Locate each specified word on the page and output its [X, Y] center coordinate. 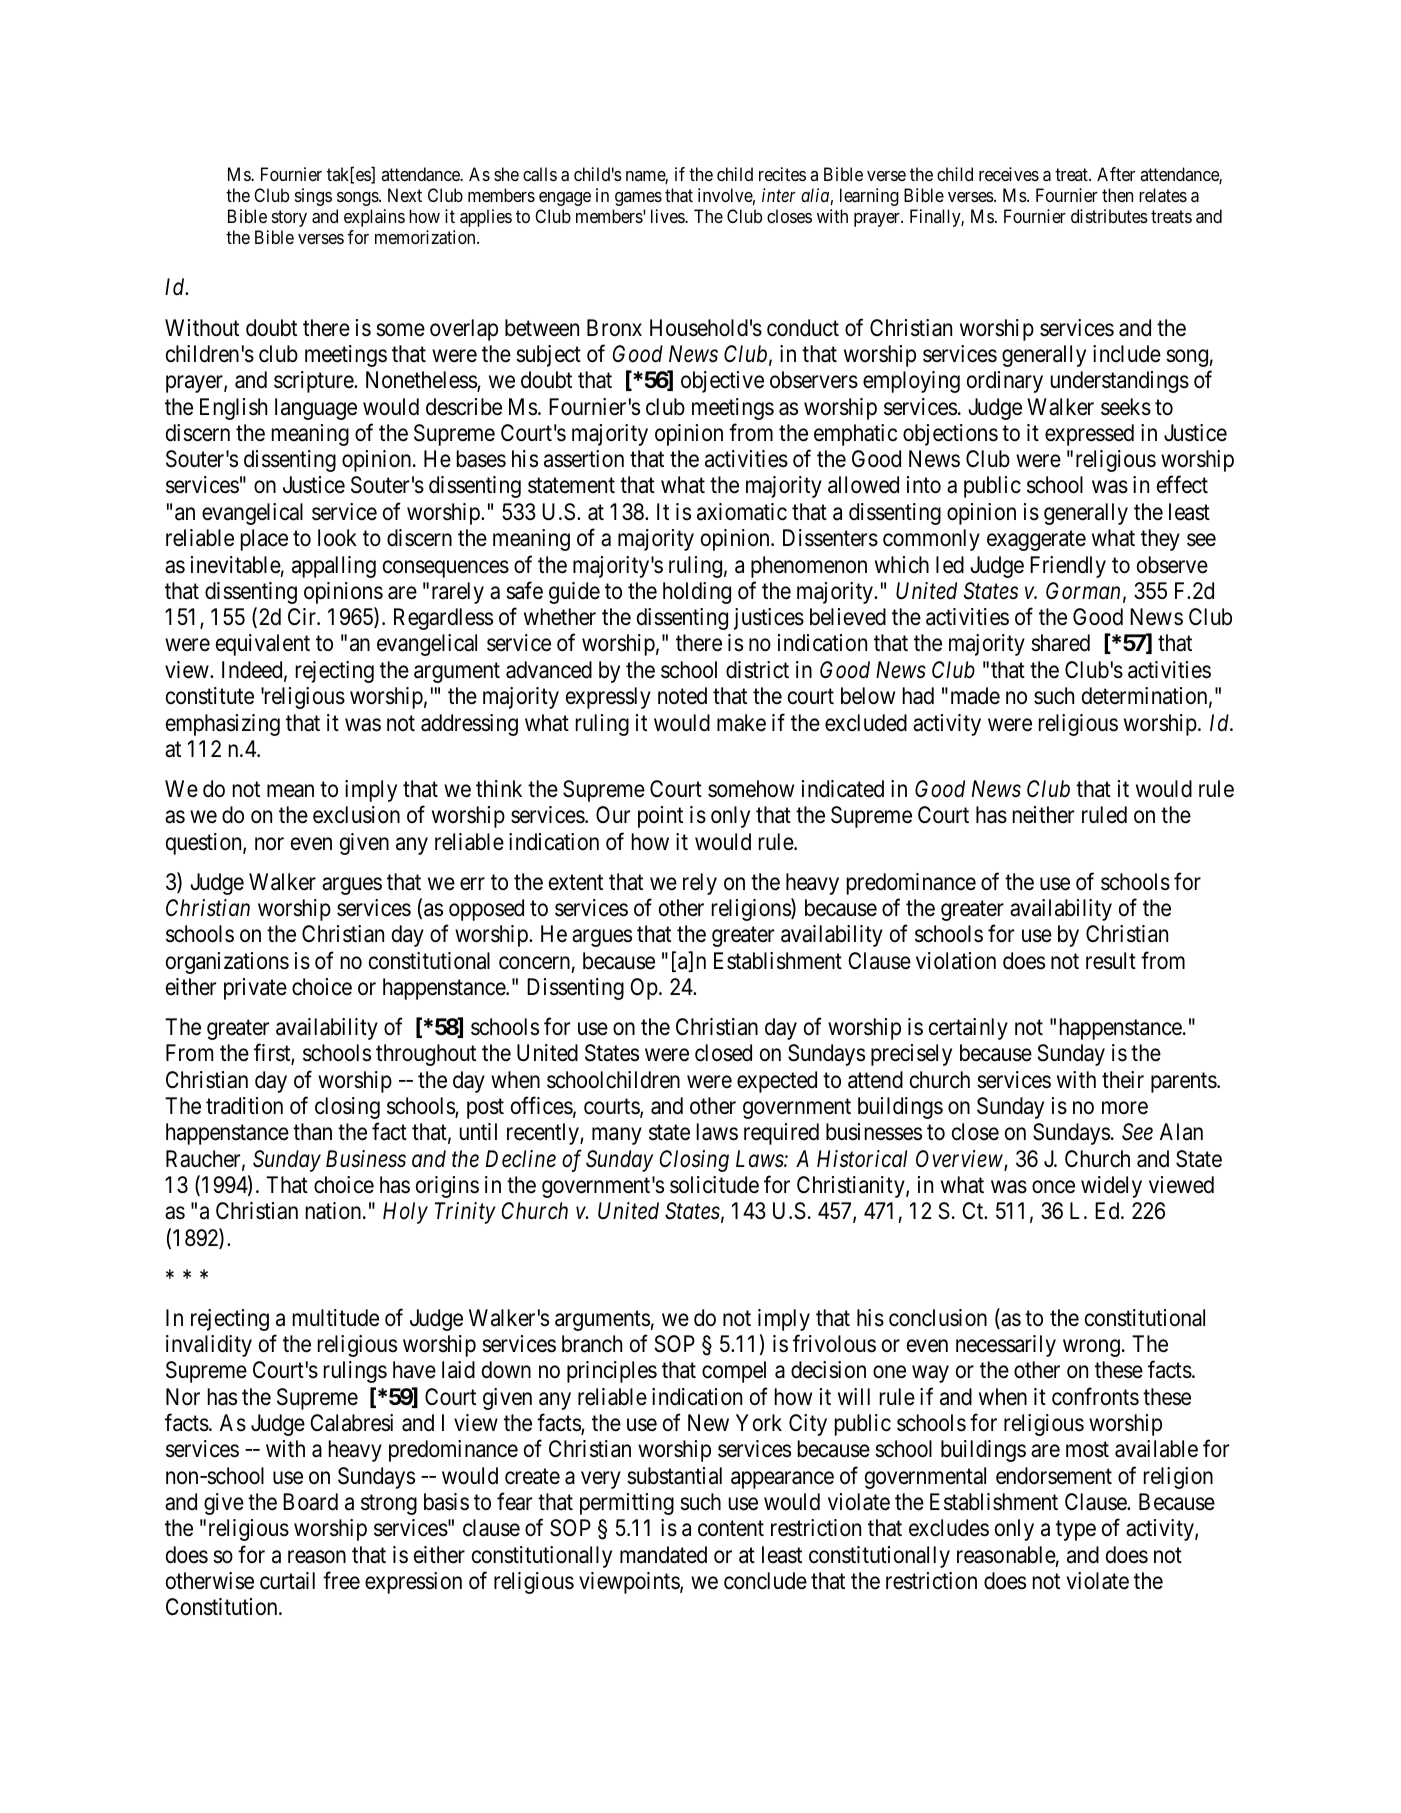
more [1125, 1108]
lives [668, 216]
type [1076, 1531]
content [731, 1529]
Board [310, 1502]
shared [1060, 643]
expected [777, 1082]
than [312, 1132]
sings [313, 197]
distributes [1109, 216]
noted [682, 696]
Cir [303, 616]
